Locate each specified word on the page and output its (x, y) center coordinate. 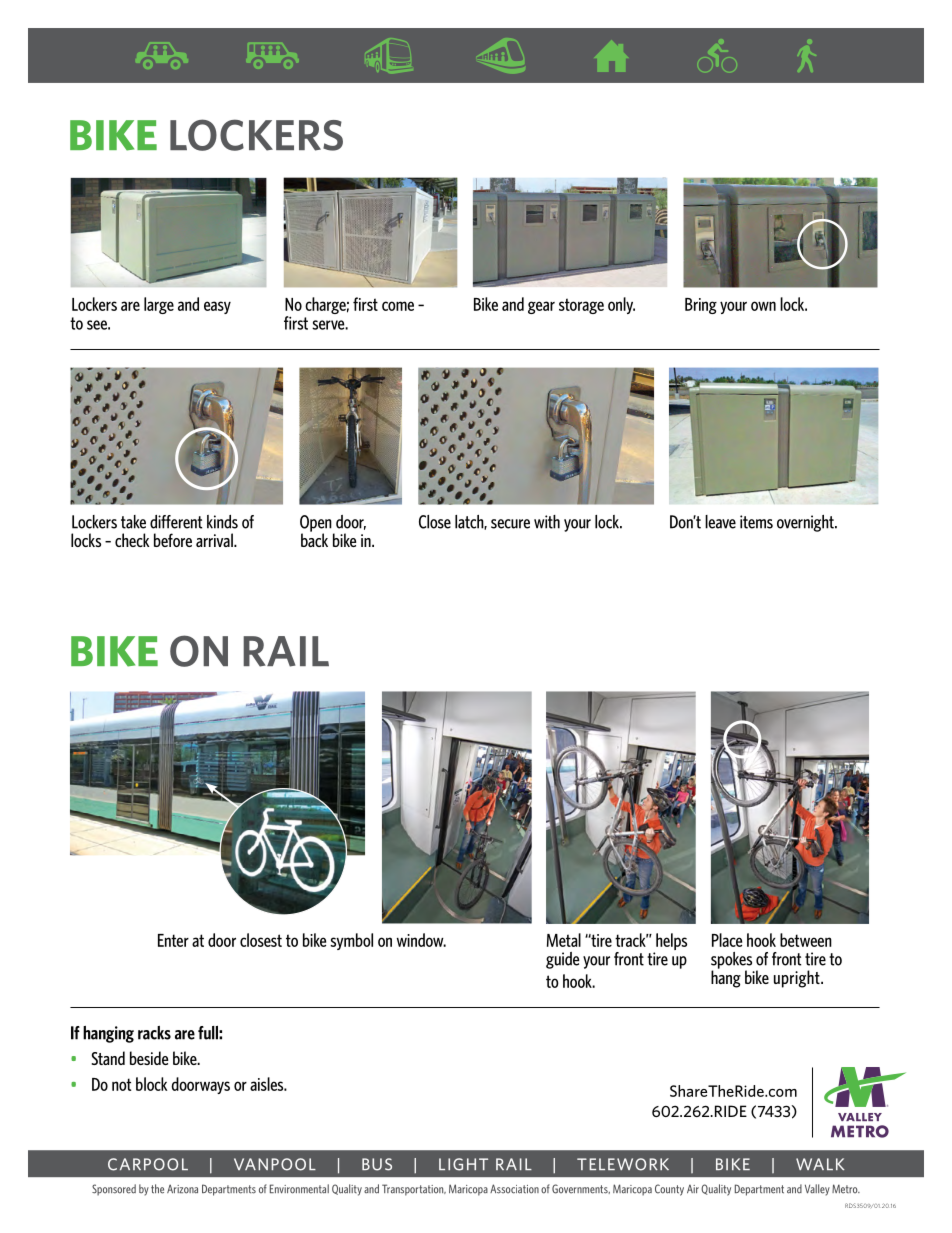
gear (541, 307)
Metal (564, 940)
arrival (215, 540)
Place (727, 940)
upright (798, 979)
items (756, 522)
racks (154, 1033)
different (176, 522)
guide (563, 960)
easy (217, 307)
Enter (173, 940)
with (547, 522)
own (763, 306)
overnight (806, 523)
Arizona (182, 1189)
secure (510, 524)
